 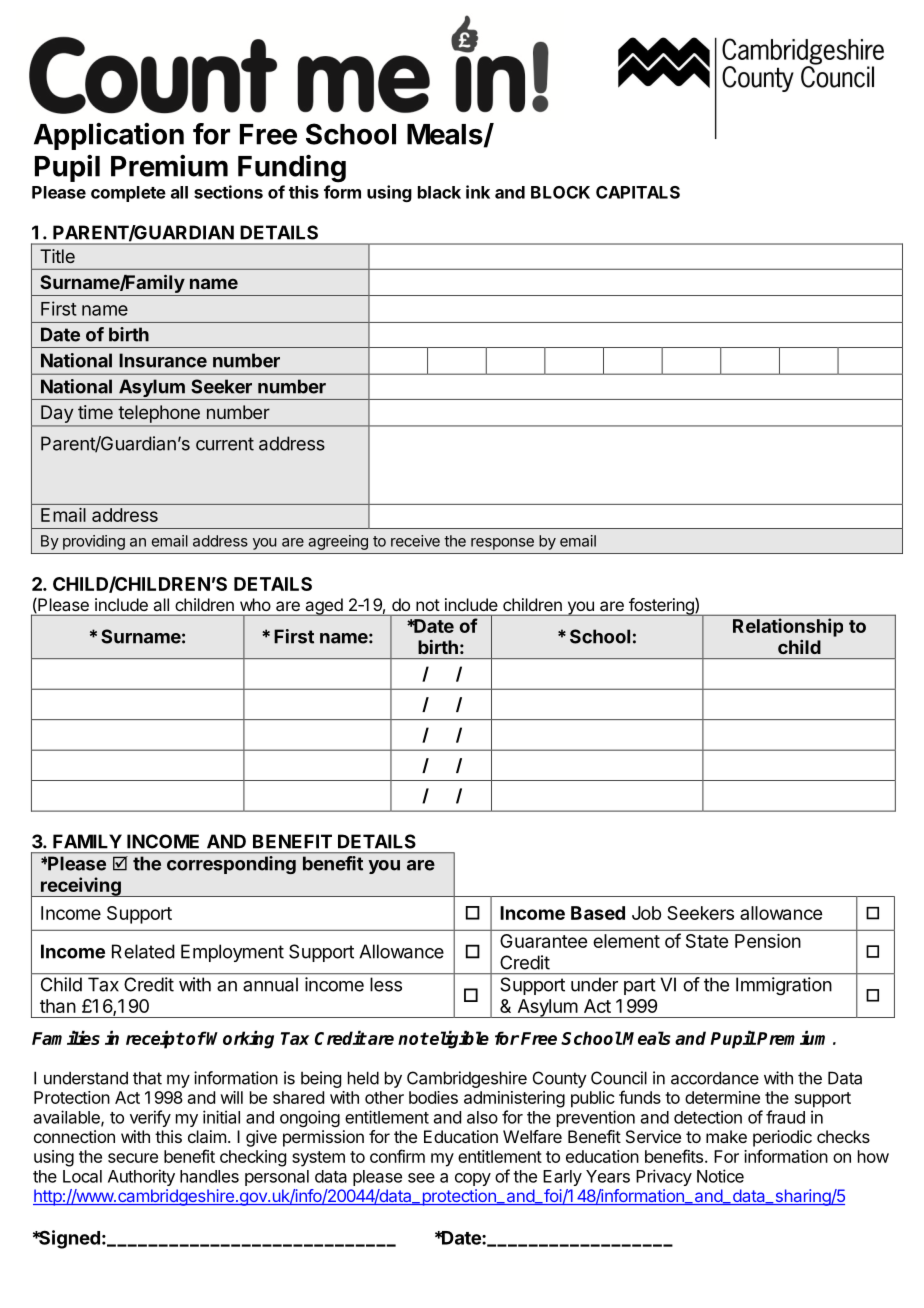 What do you see at coordinates (80, 887) in the screenshot?
I see `receiving` at bounding box center [80, 887].
